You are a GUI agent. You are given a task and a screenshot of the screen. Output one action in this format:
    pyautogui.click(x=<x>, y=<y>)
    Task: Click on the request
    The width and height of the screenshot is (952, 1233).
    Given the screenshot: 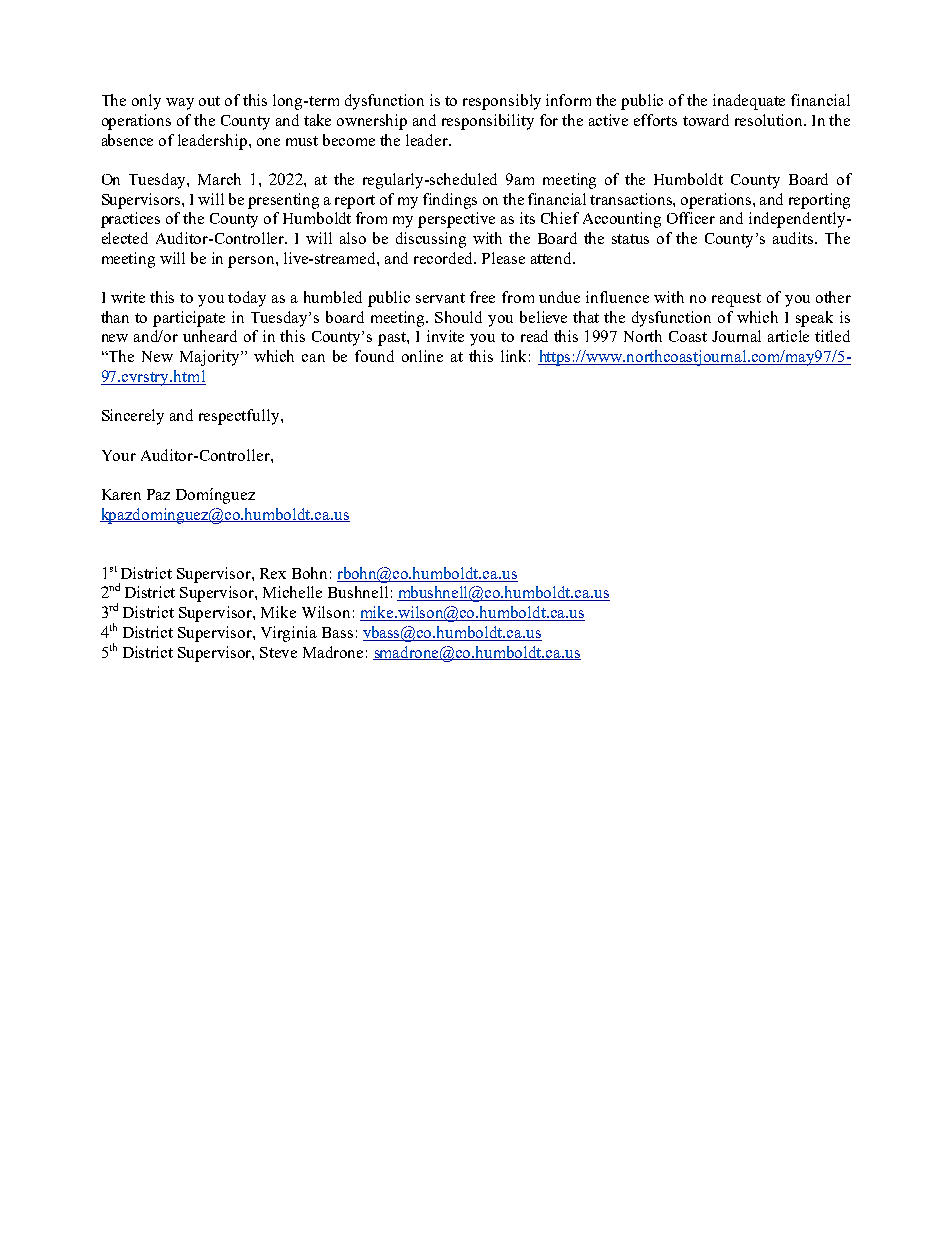 What is the action you would take?
    pyautogui.click(x=736, y=300)
